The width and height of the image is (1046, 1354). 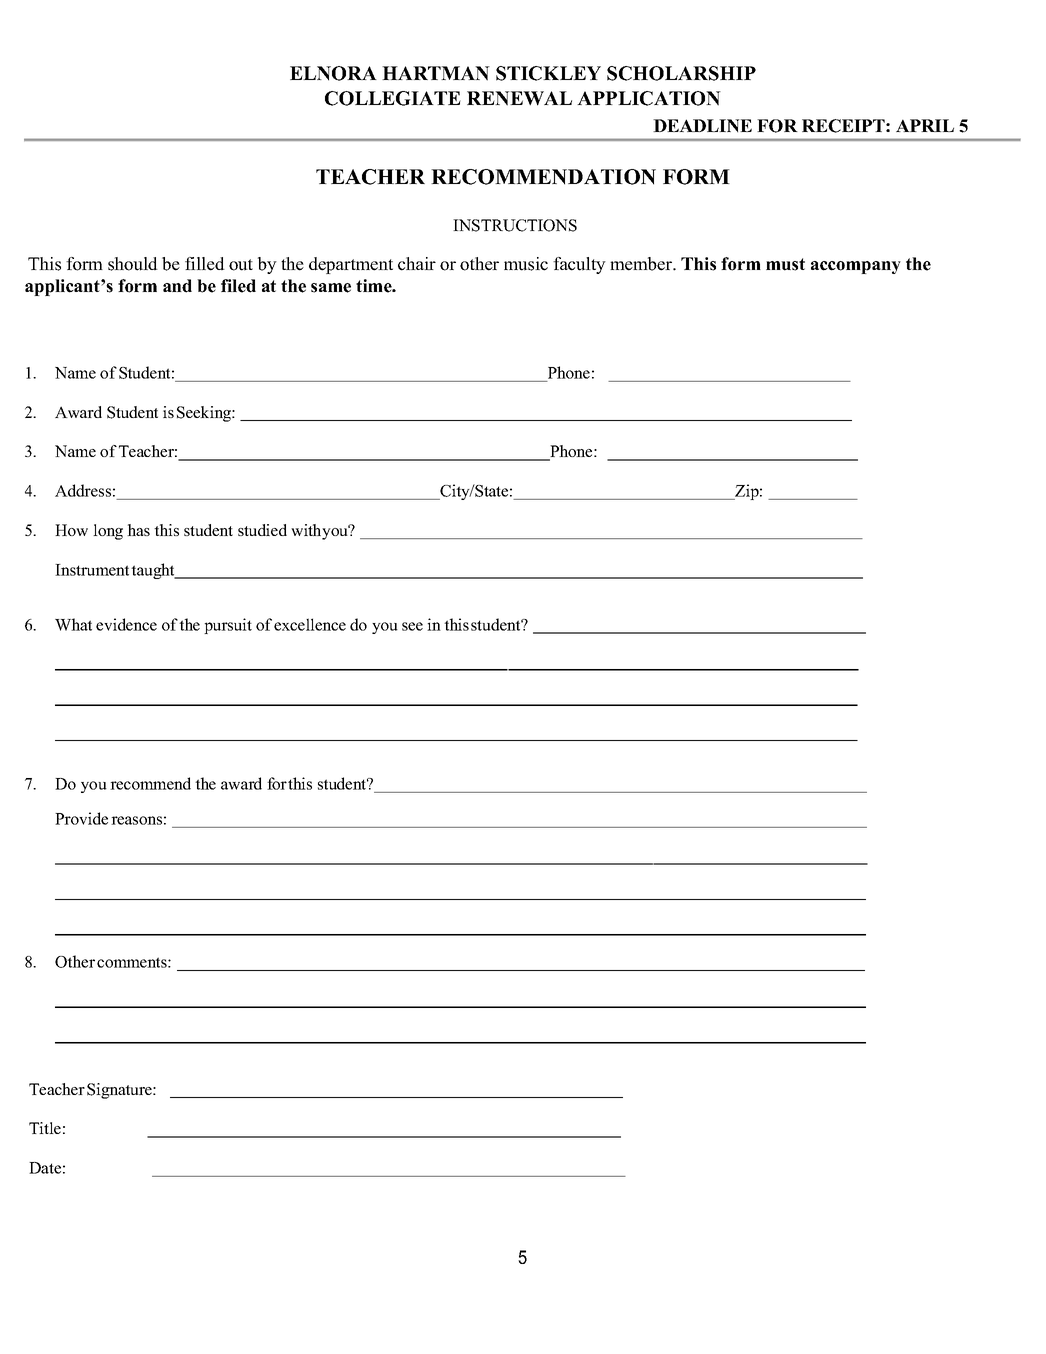 I want to click on Provide, so click(x=81, y=818).
